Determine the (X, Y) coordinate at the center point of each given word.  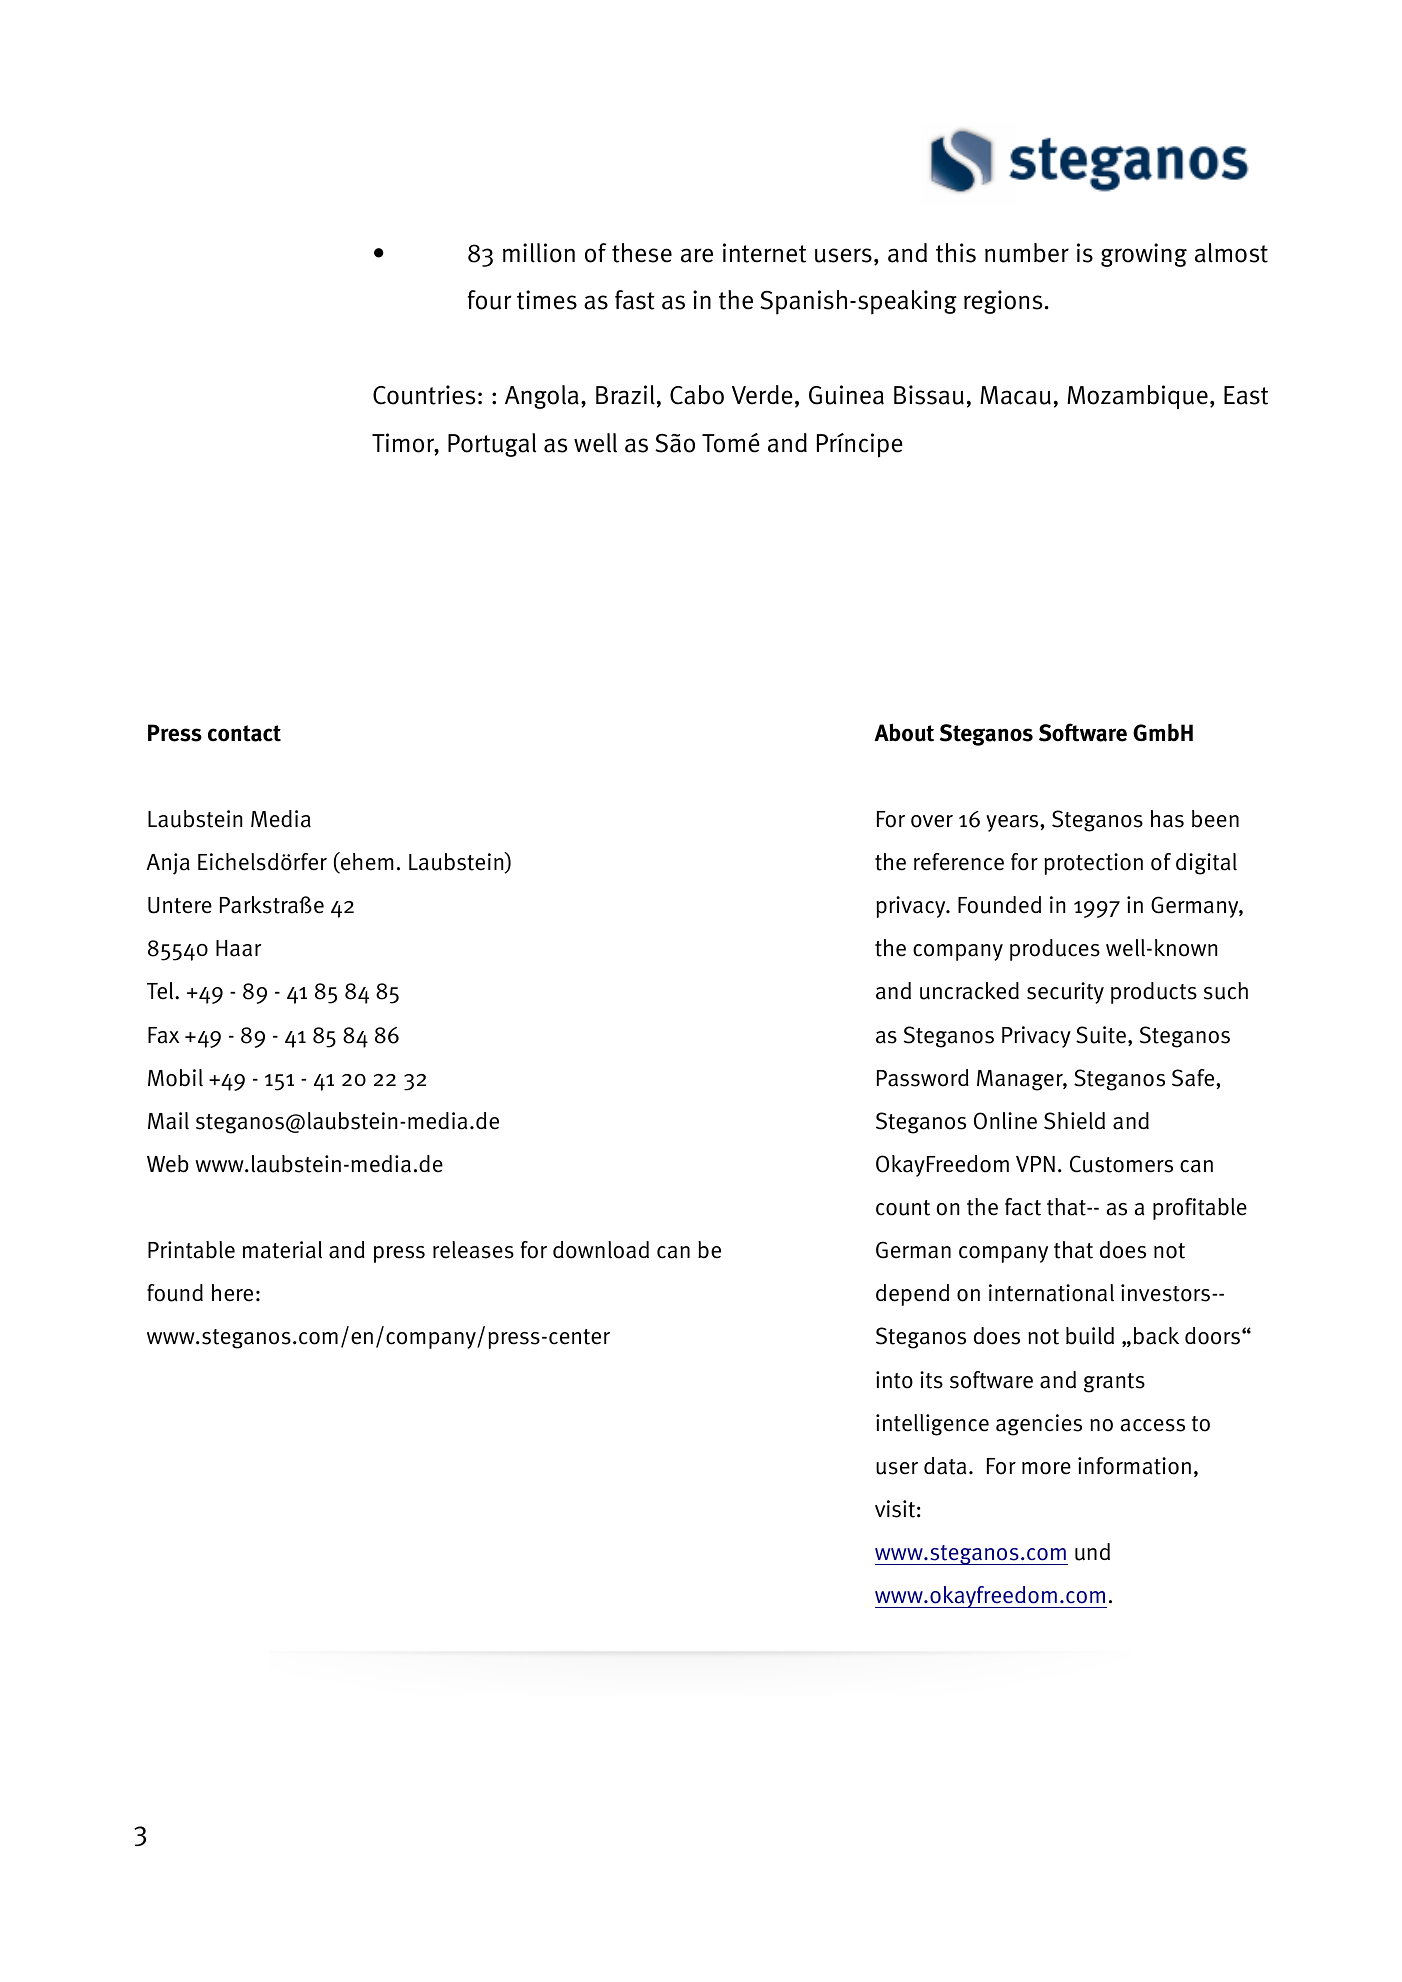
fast (635, 300)
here (232, 1293)
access (1153, 1425)
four (489, 300)
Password (923, 1078)
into (894, 1380)
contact (244, 733)
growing (1144, 255)
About (904, 732)
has (1167, 819)
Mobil (175, 1078)
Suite (1101, 1035)
